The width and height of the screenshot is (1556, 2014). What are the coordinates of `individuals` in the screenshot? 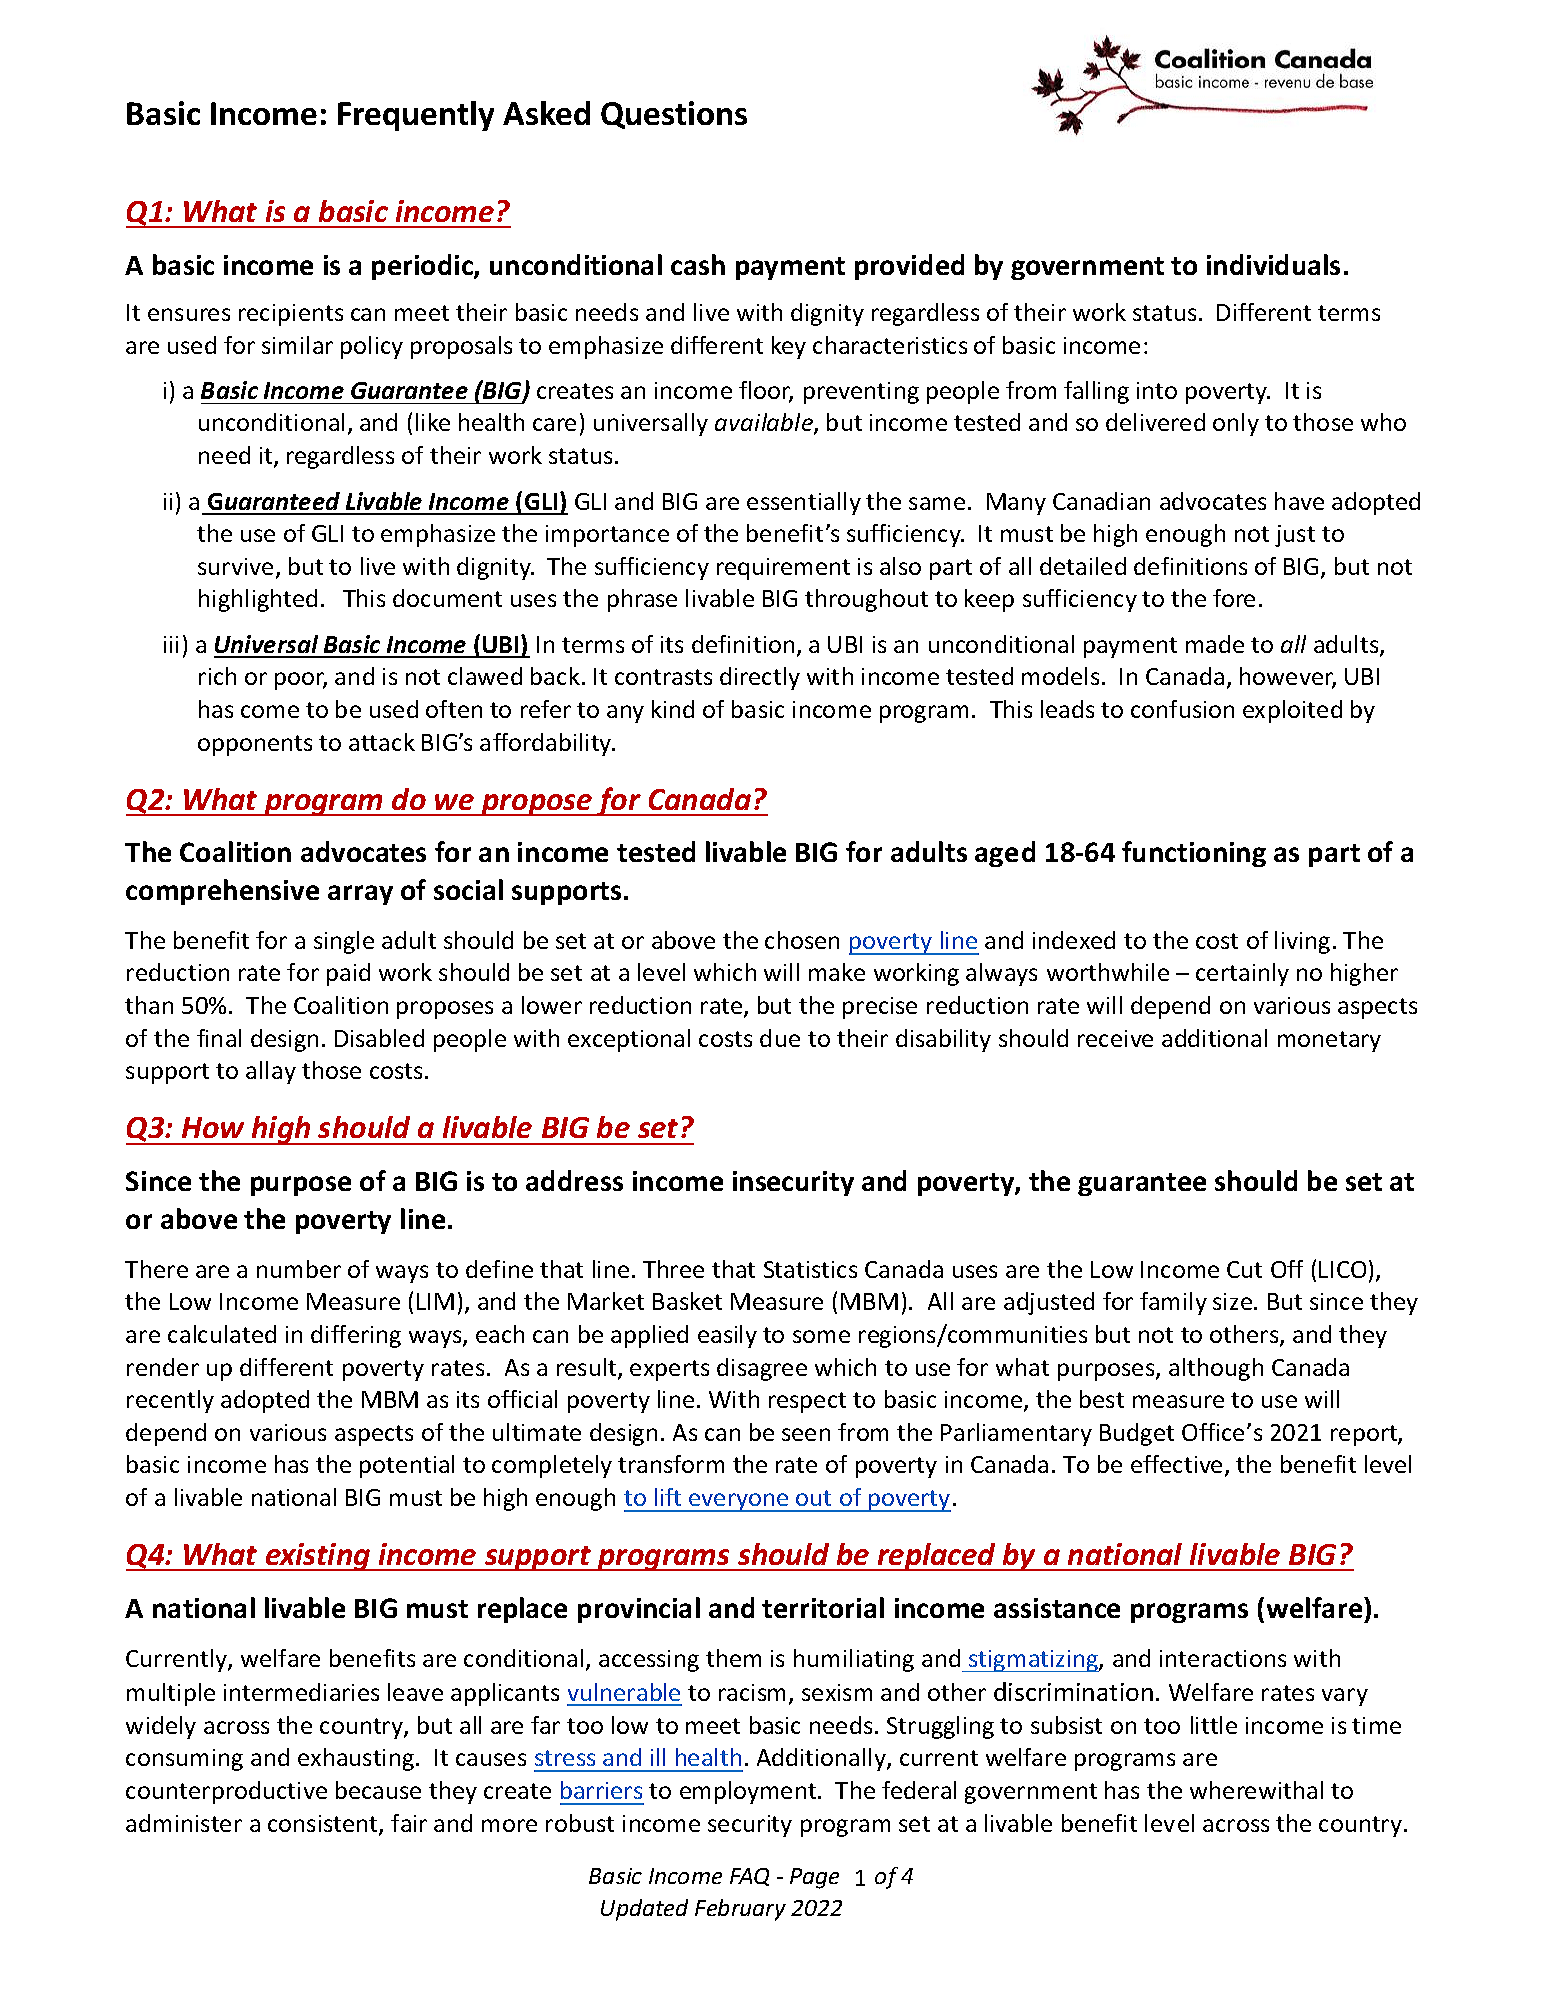 It's located at (1273, 264).
